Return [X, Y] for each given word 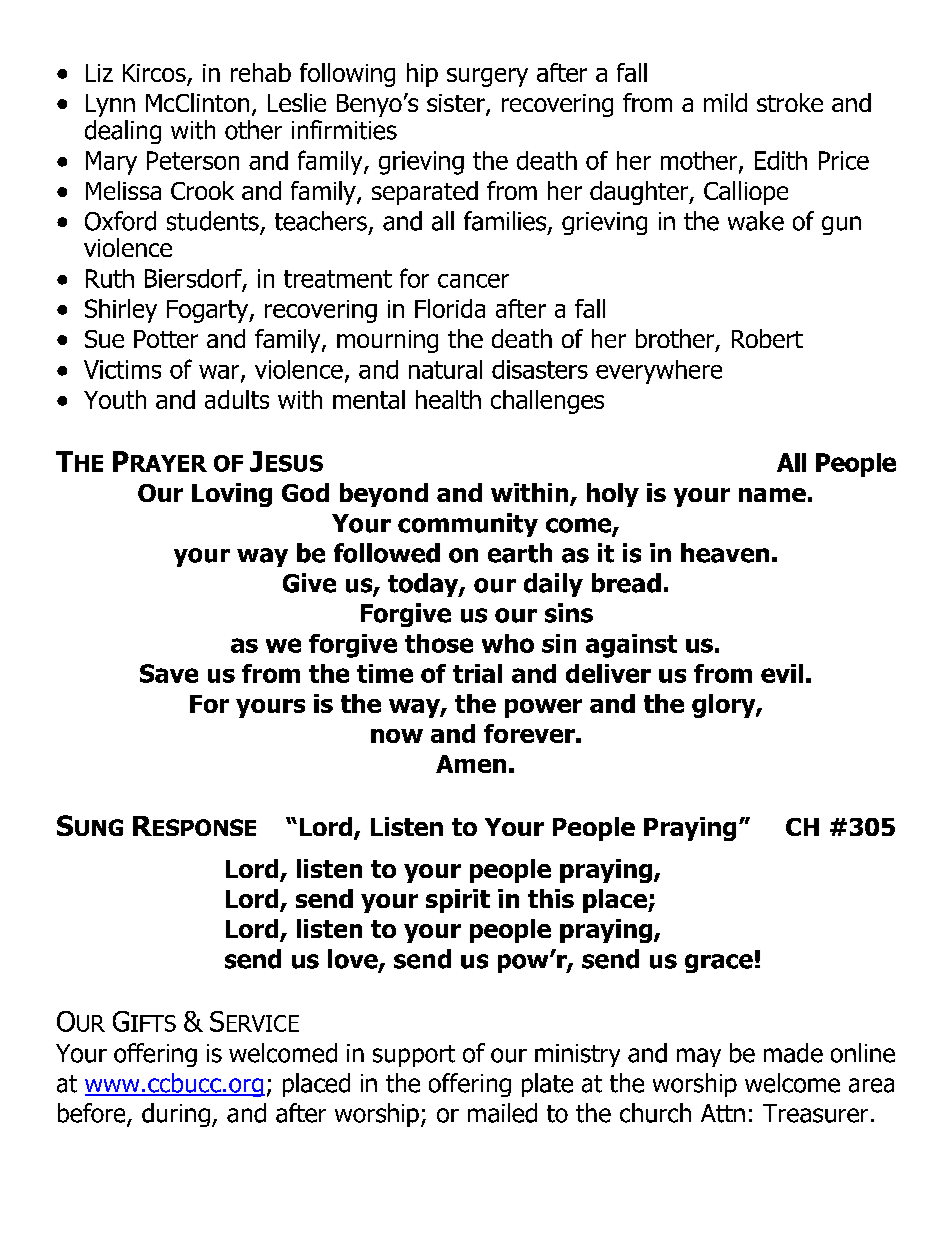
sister [457, 104]
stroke [790, 102]
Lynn [110, 105]
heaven [725, 553]
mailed [502, 1113]
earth [520, 553]
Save [169, 673]
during [176, 1115]
